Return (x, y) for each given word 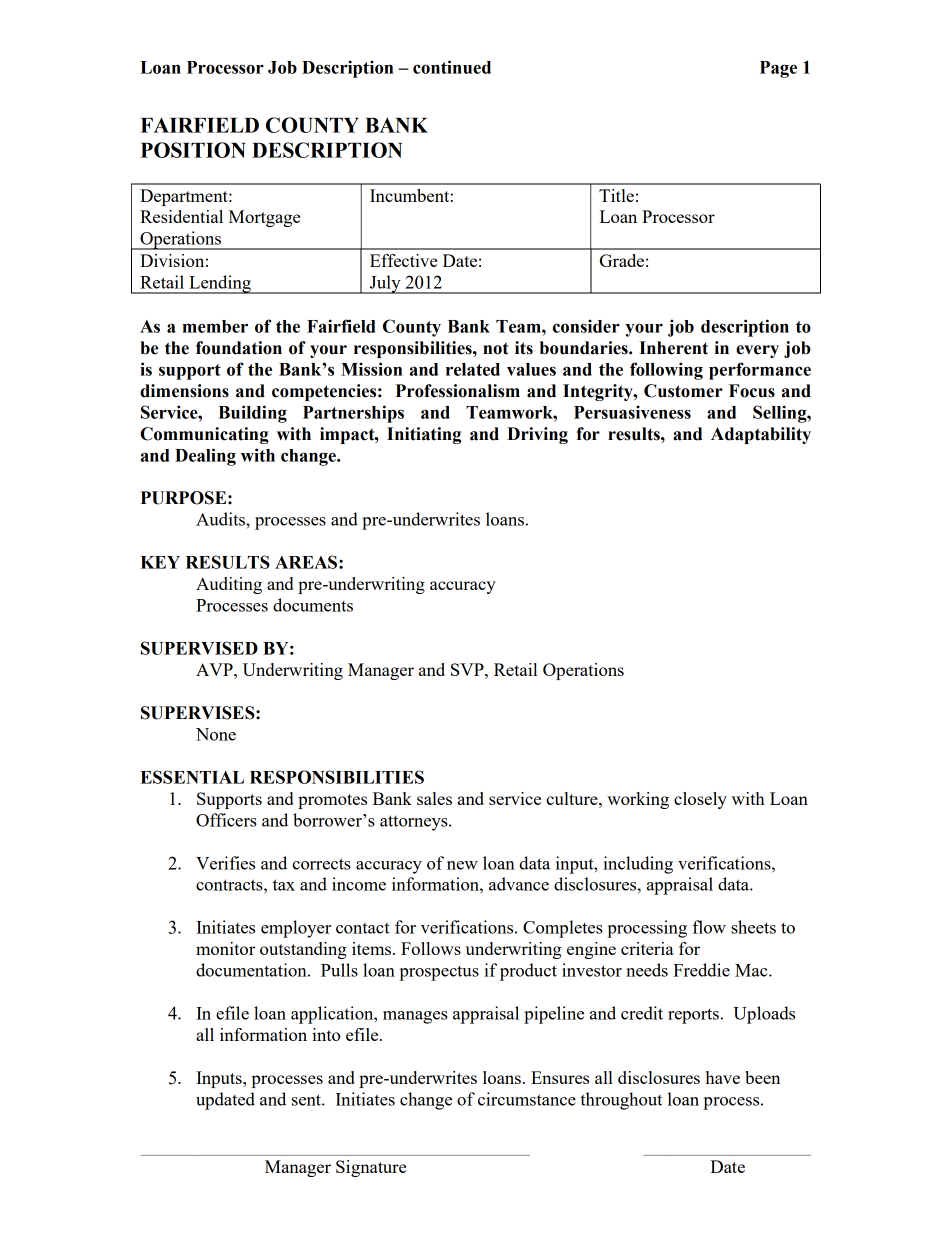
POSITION (193, 150)
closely (700, 800)
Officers (226, 820)
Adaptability (761, 435)
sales (434, 798)
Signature (371, 1168)
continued (452, 67)
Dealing (205, 457)
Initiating (424, 435)
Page (778, 69)
